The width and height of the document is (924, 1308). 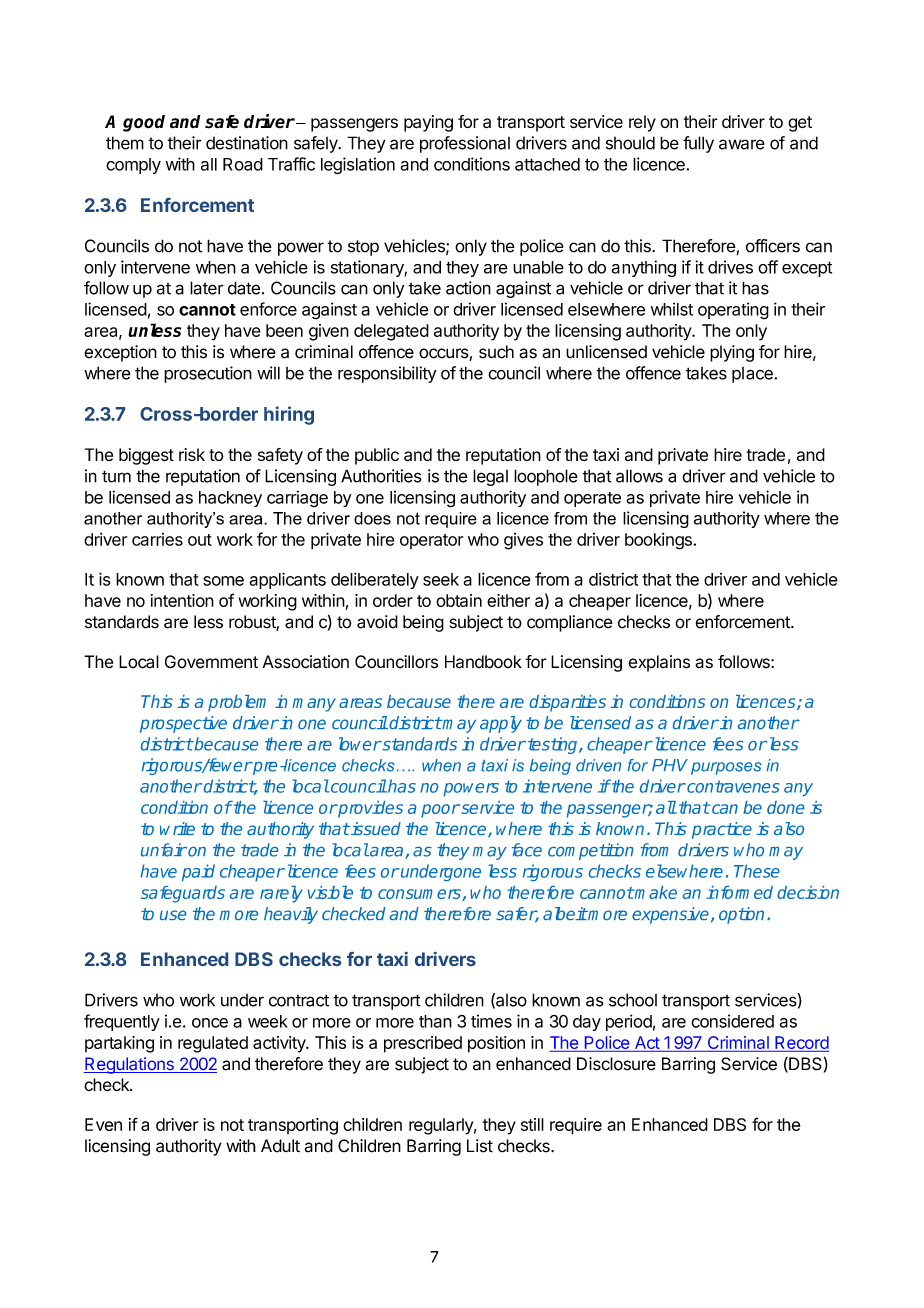 I want to click on Even, so click(x=103, y=1124).
